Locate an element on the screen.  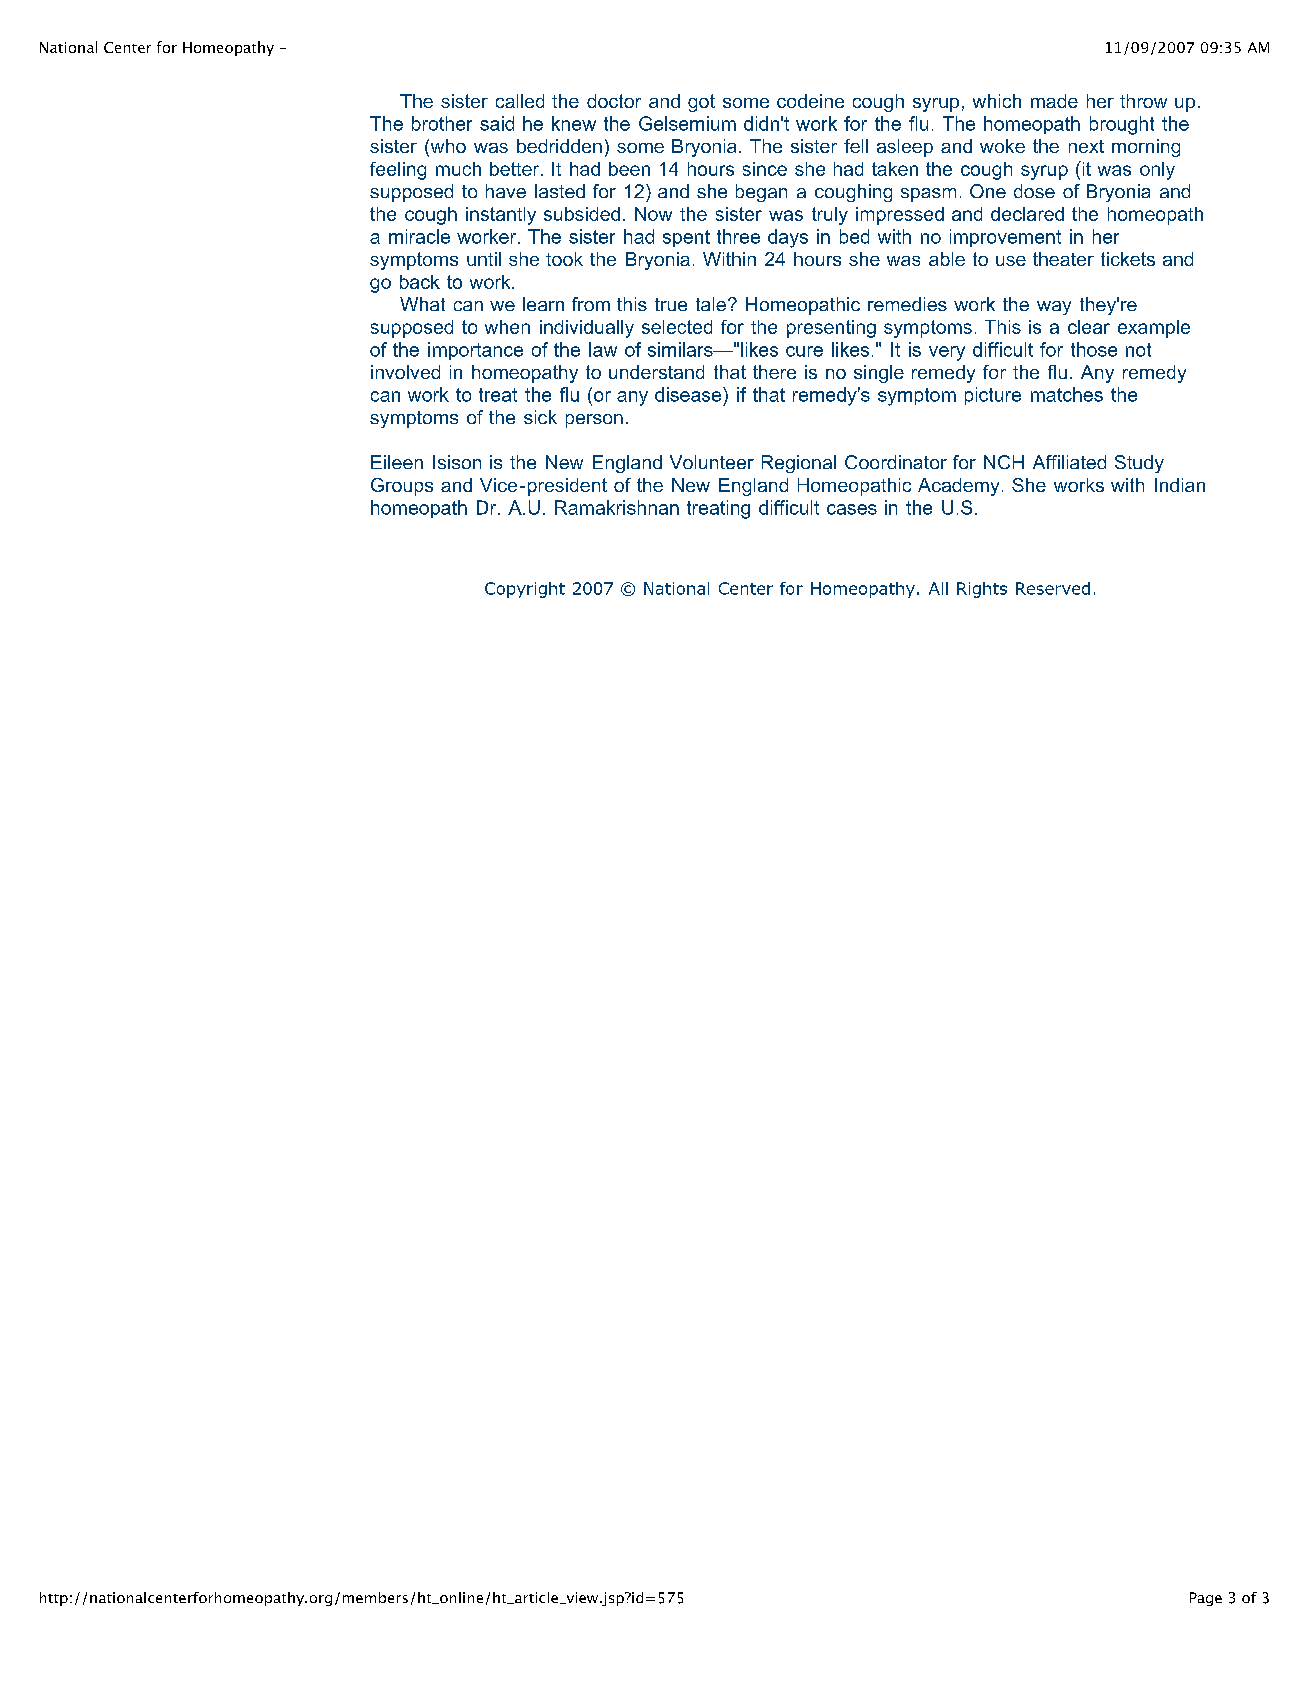
cases is located at coordinates (852, 509).
